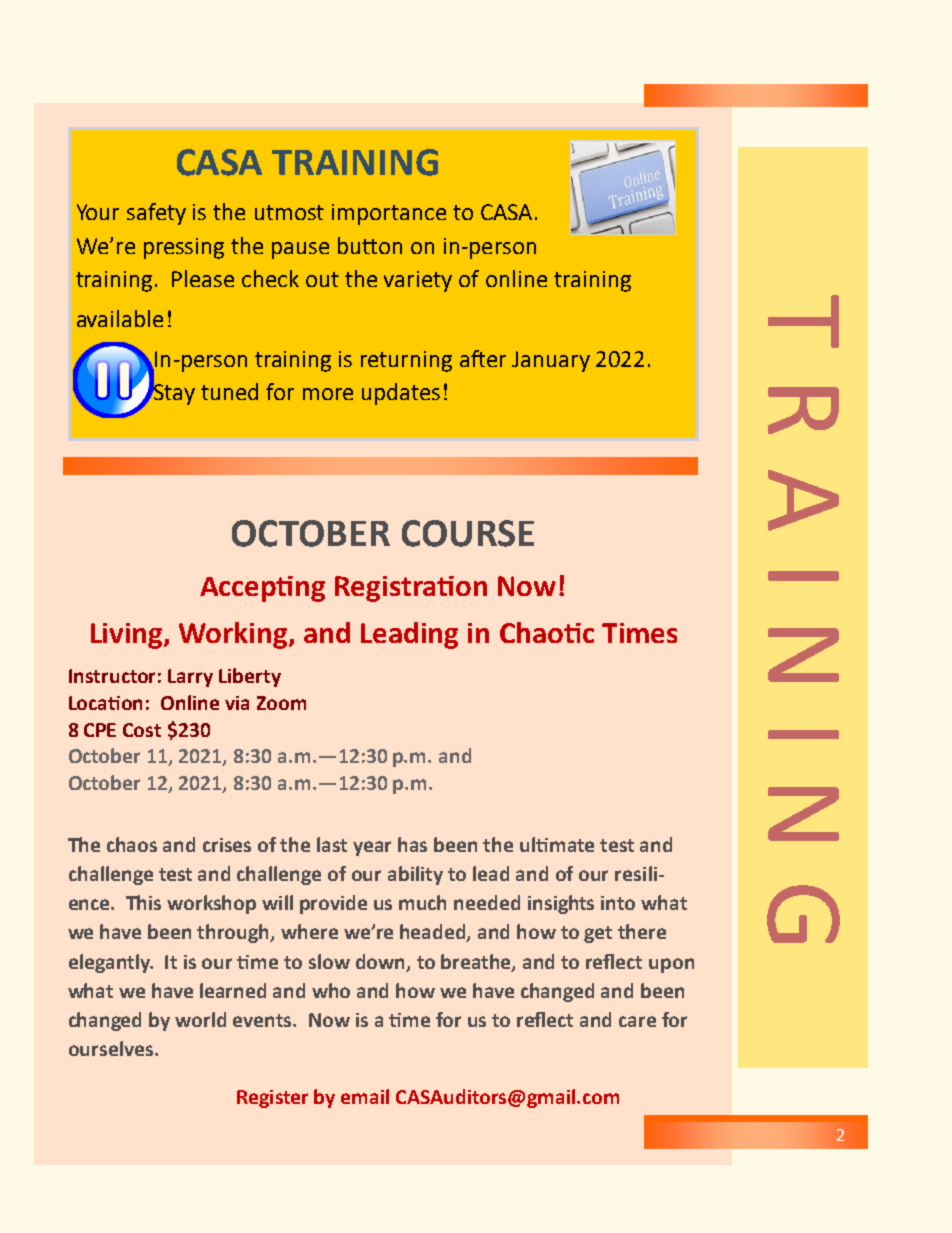 Image resolution: width=952 pixels, height=1233 pixels. What do you see at coordinates (618, 903) in the screenshot?
I see `into` at bounding box center [618, 903].
